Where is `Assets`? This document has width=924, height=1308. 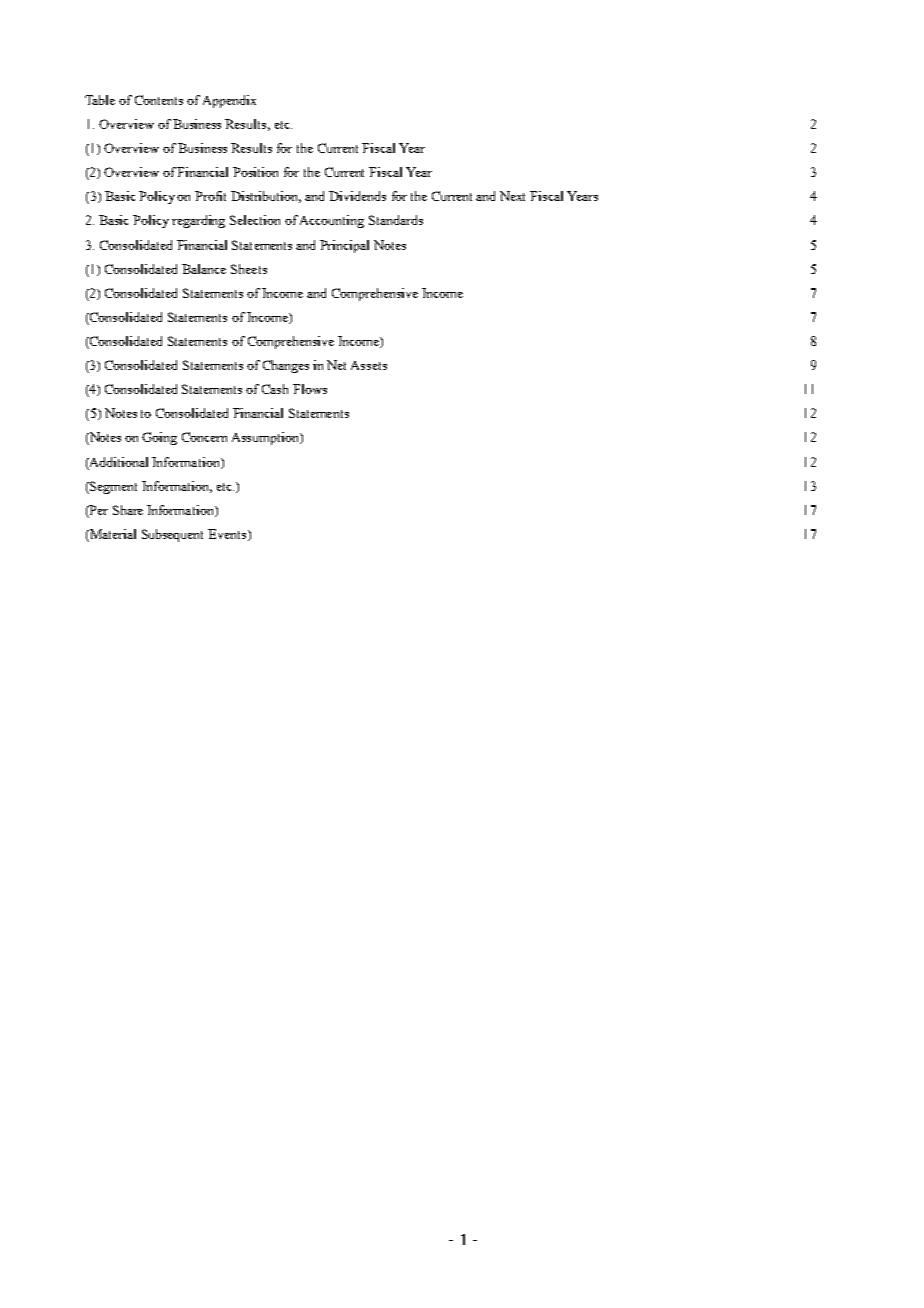 Assets is located at coordinates (369, 365).
